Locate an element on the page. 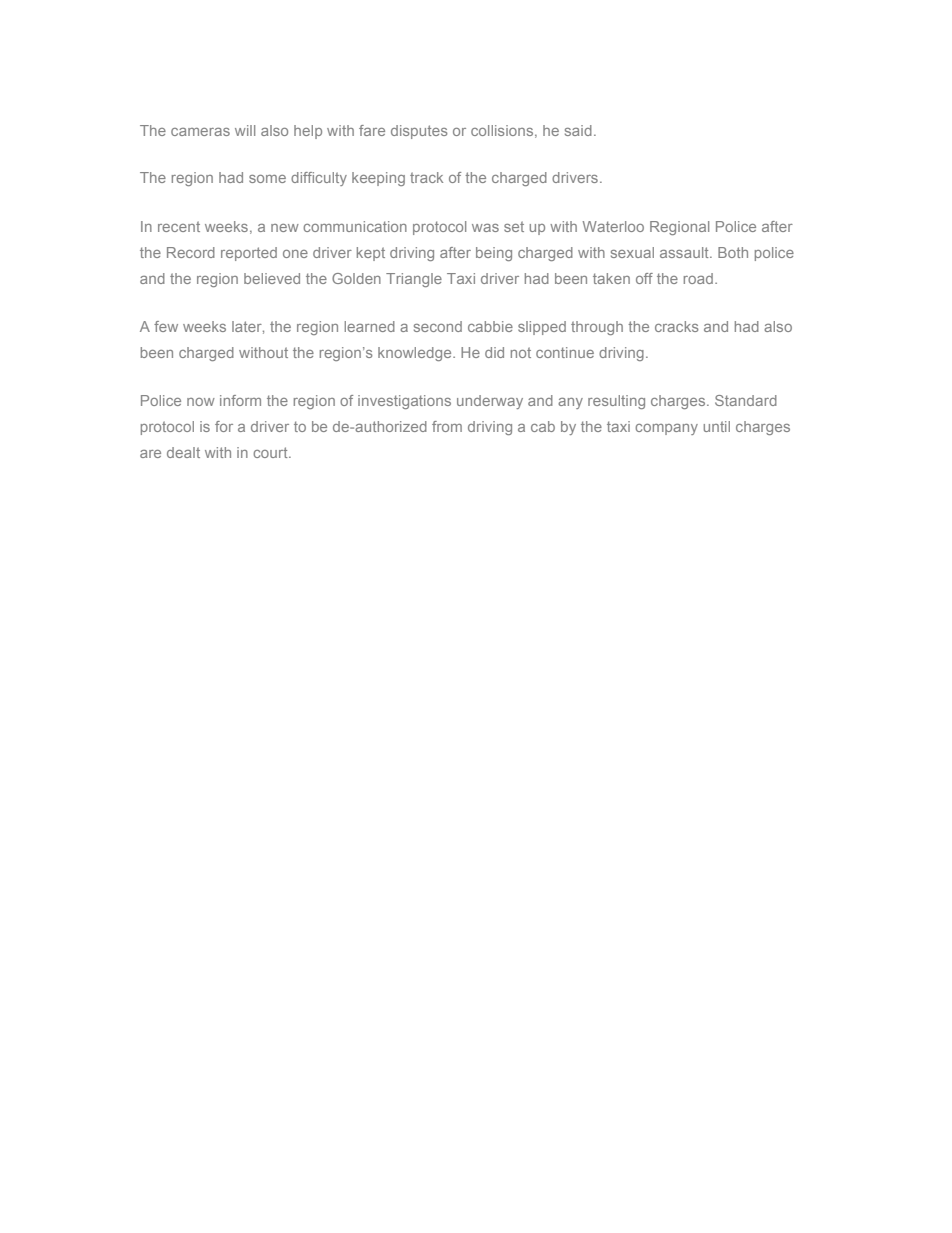  believed is located at coordinates (272, 278).
